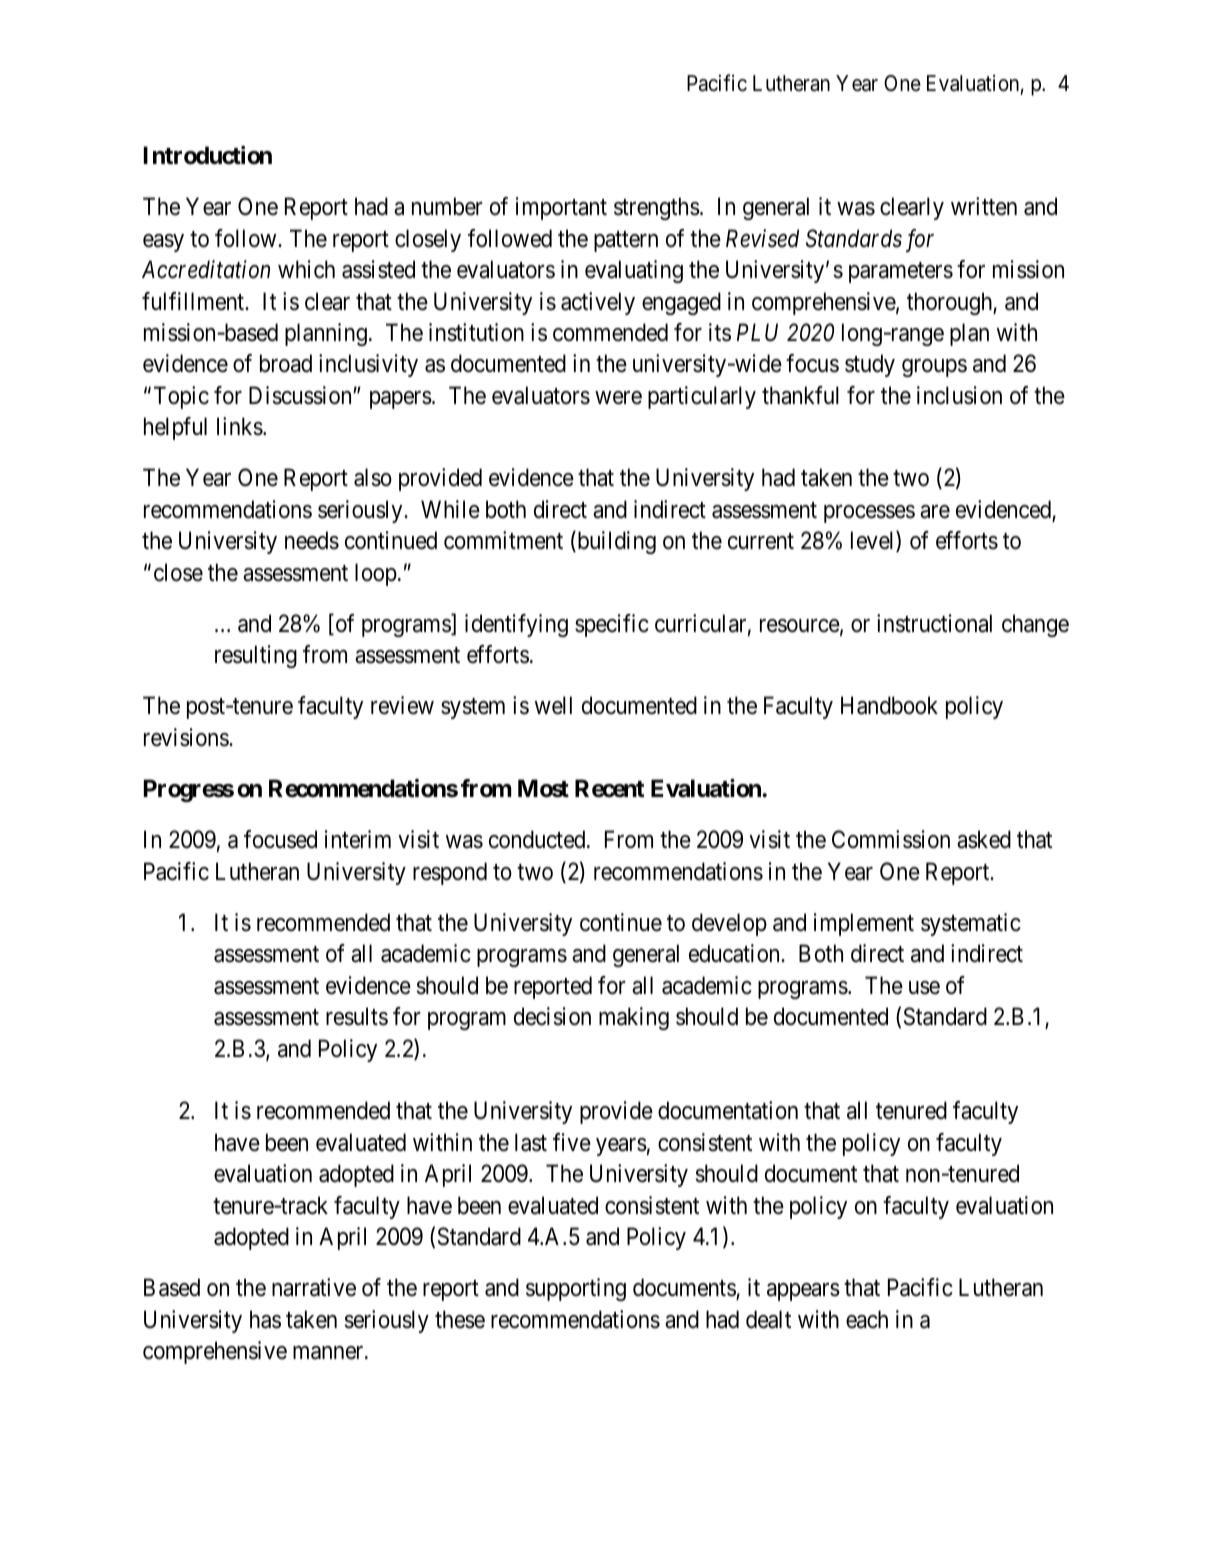 The image size is (1211, 1568). I want to click on well, so click(553, 705).
